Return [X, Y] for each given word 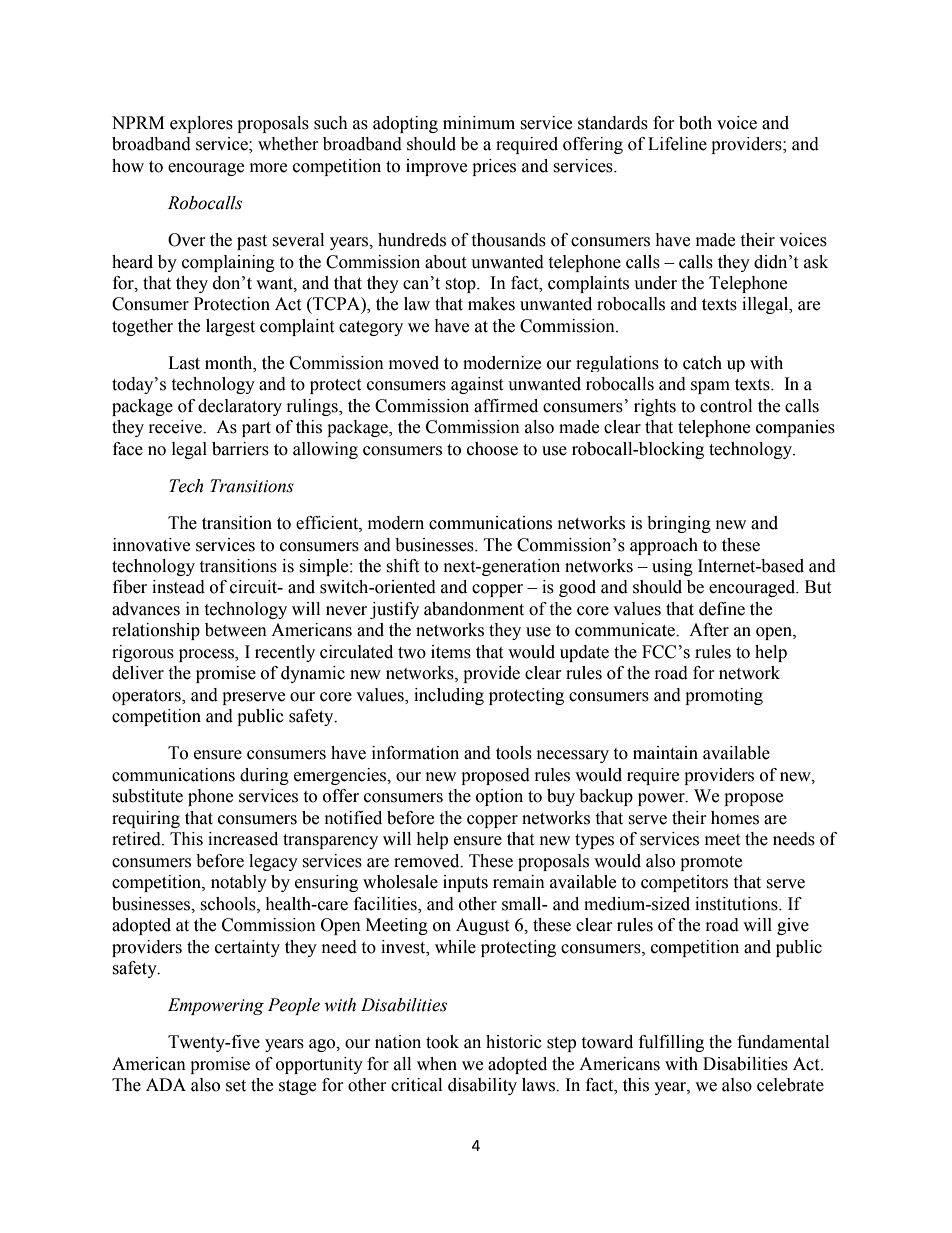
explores [201, 124]
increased [243, 839]
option [499, 797]
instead [178, 587]
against [477, 385]
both [695, 123]
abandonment [474, 609]
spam [710, 387]
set [236, 1086]
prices [494, 167]
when [437, 1064]
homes [735, 818]
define [722, 609]
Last [184, 363]
